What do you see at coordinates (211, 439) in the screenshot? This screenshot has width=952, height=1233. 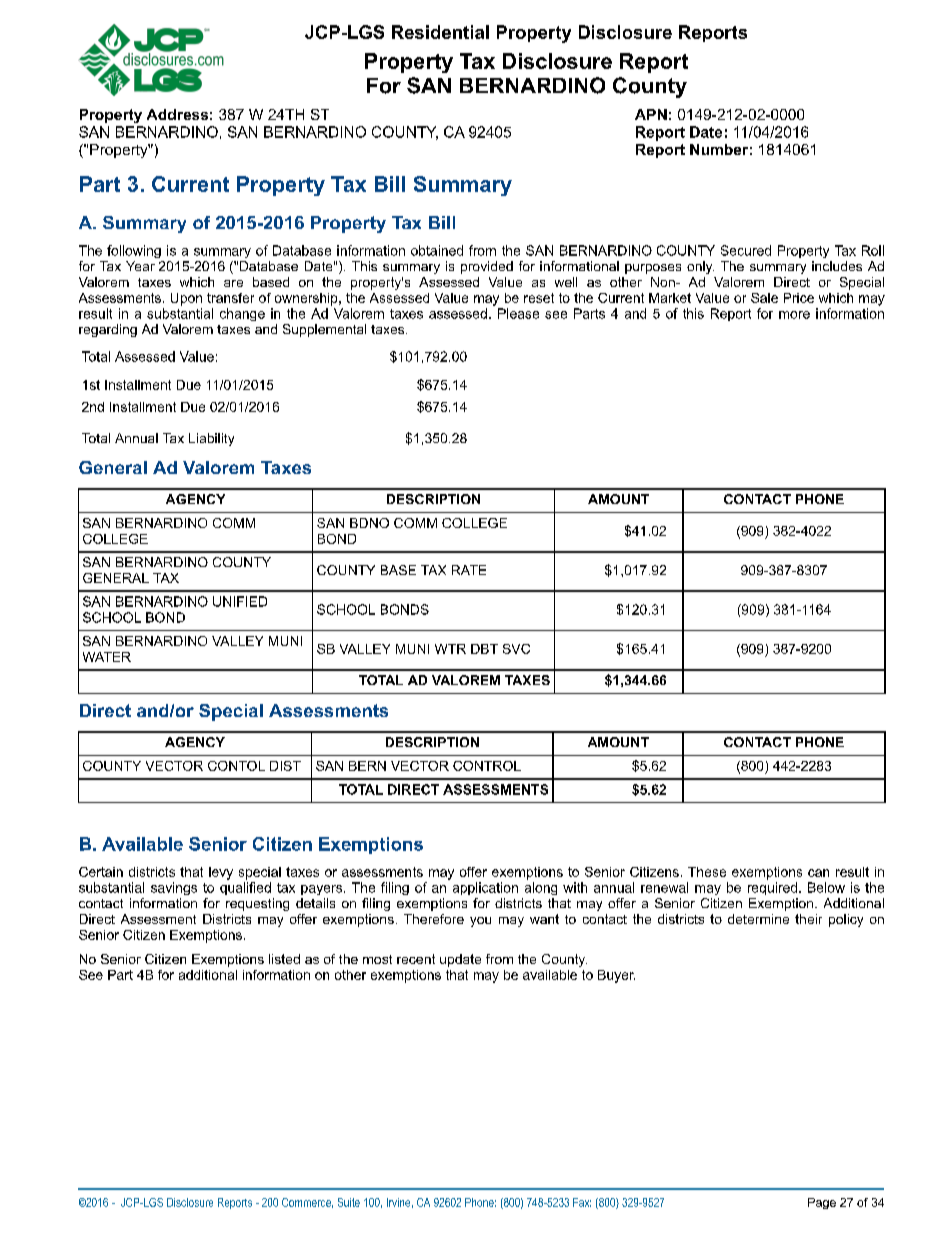 I see `Liability` at bounding box center [211, 439].
